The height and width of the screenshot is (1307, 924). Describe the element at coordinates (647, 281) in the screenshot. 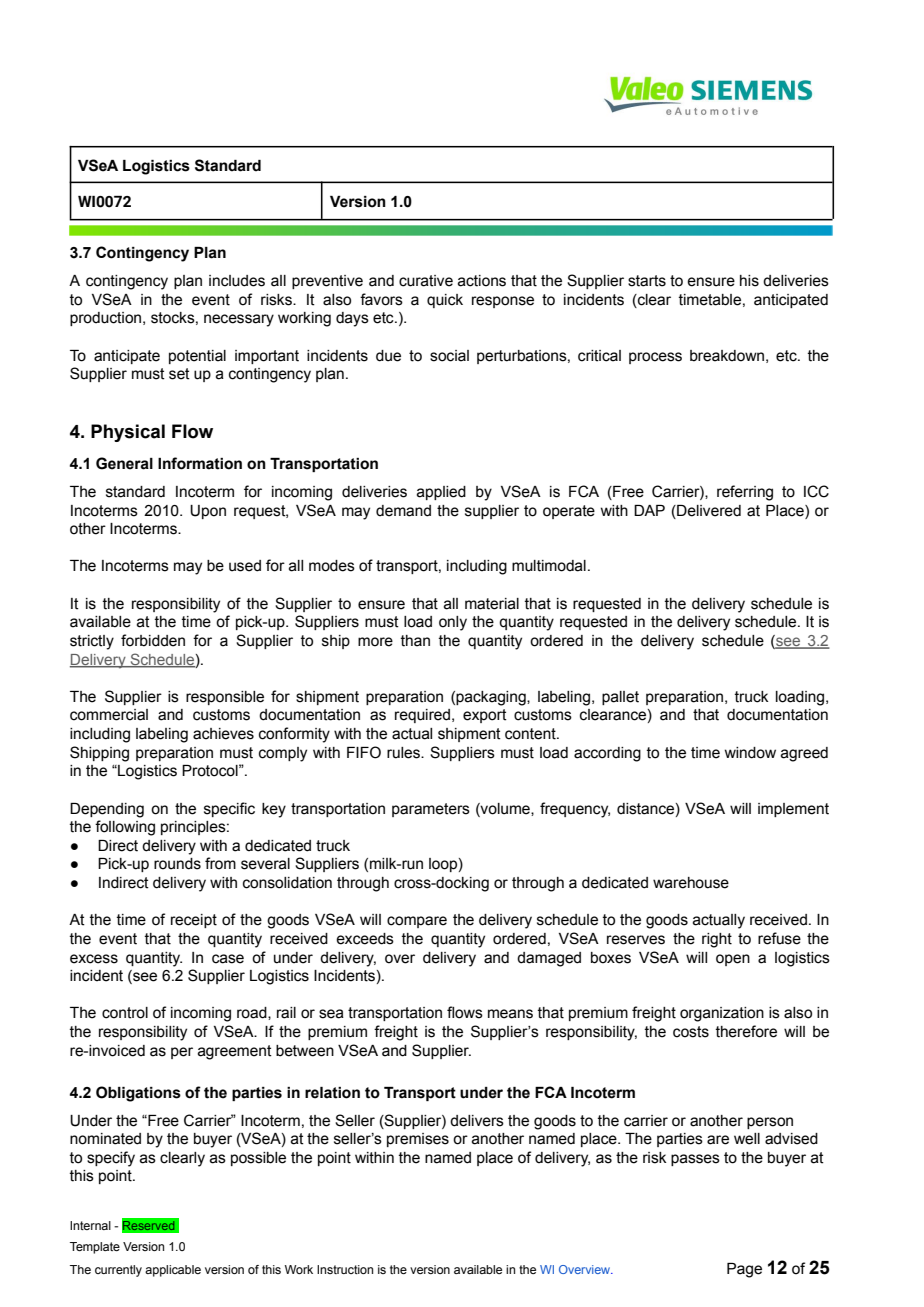

I see `starts` at that location.
